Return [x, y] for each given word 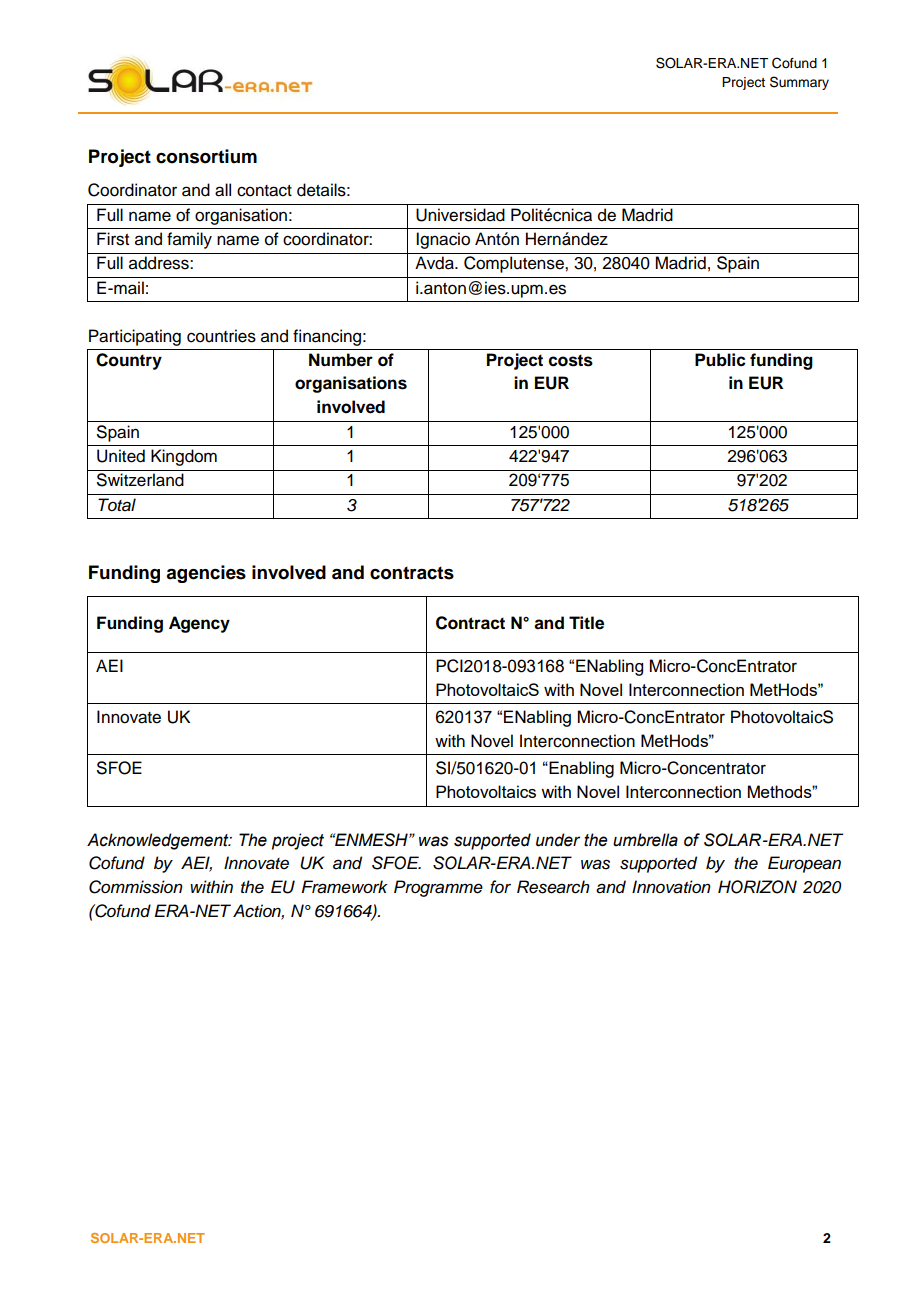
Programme [438, 888]
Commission [136, 887]
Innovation [671, 887]
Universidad [460, 215]
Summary [799, 83]
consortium [206, 156]
